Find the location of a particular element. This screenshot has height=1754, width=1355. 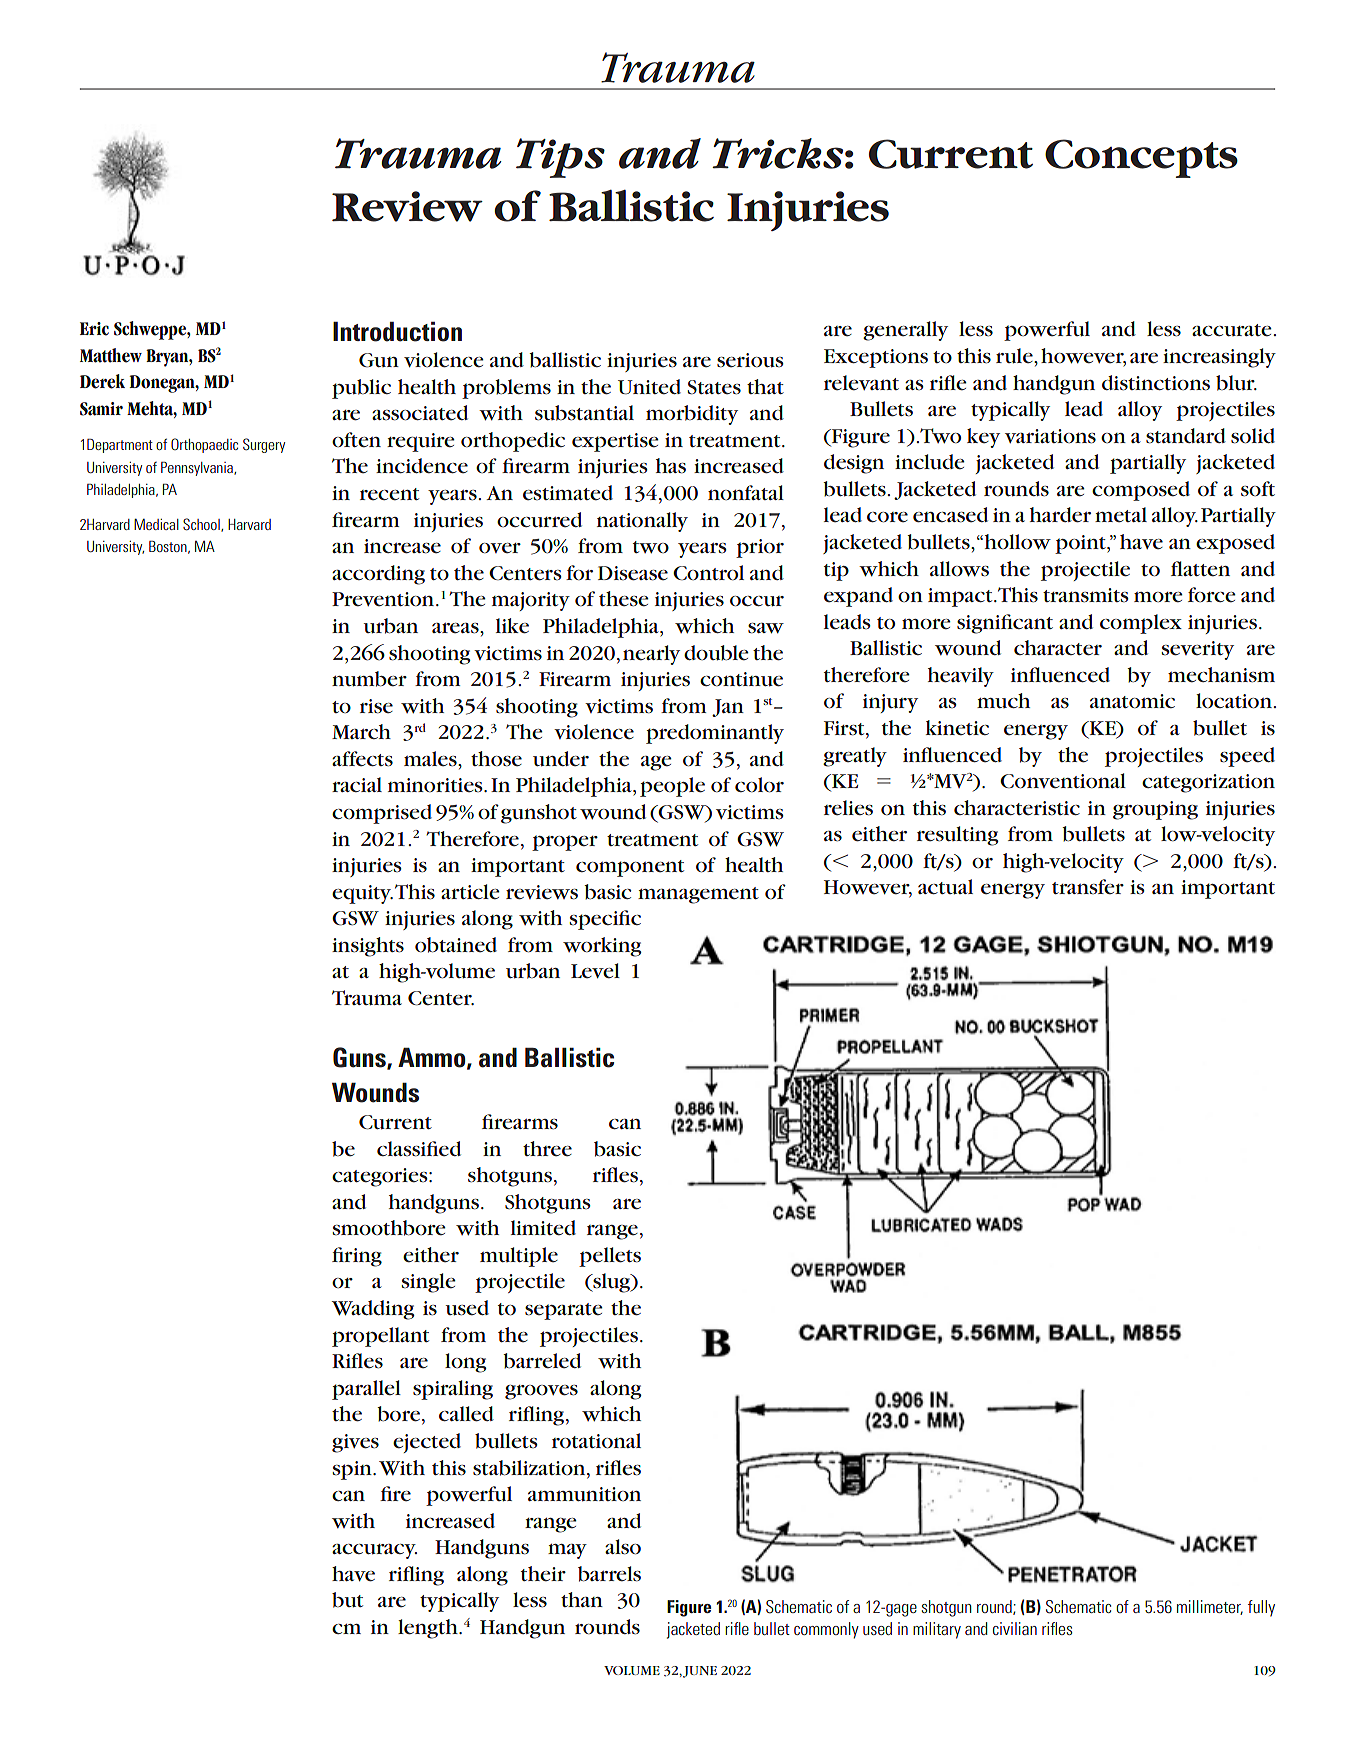

but is located at coordinates (347, 1600).
